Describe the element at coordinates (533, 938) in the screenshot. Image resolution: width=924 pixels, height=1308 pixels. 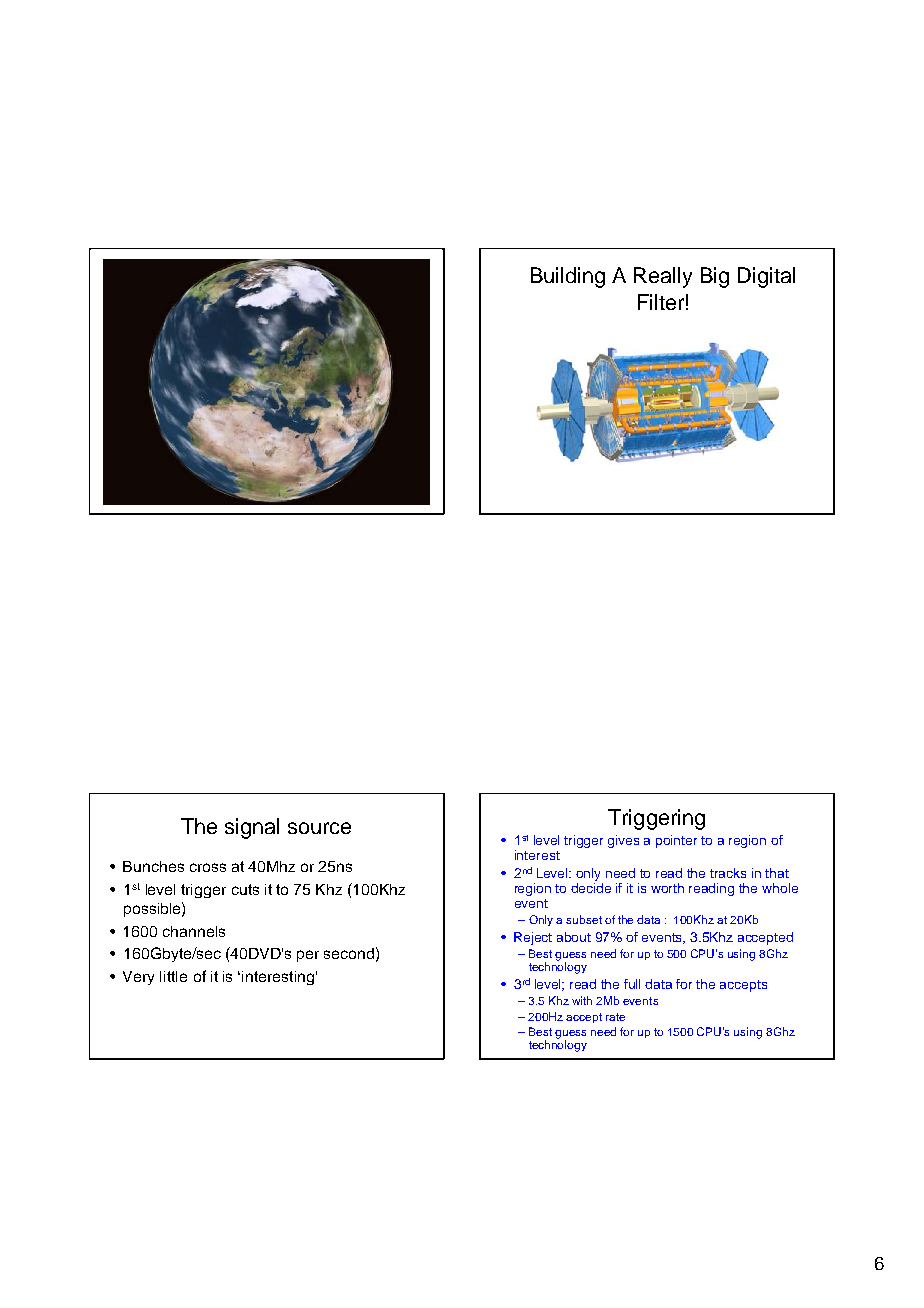
I see `Reject` at that location.
